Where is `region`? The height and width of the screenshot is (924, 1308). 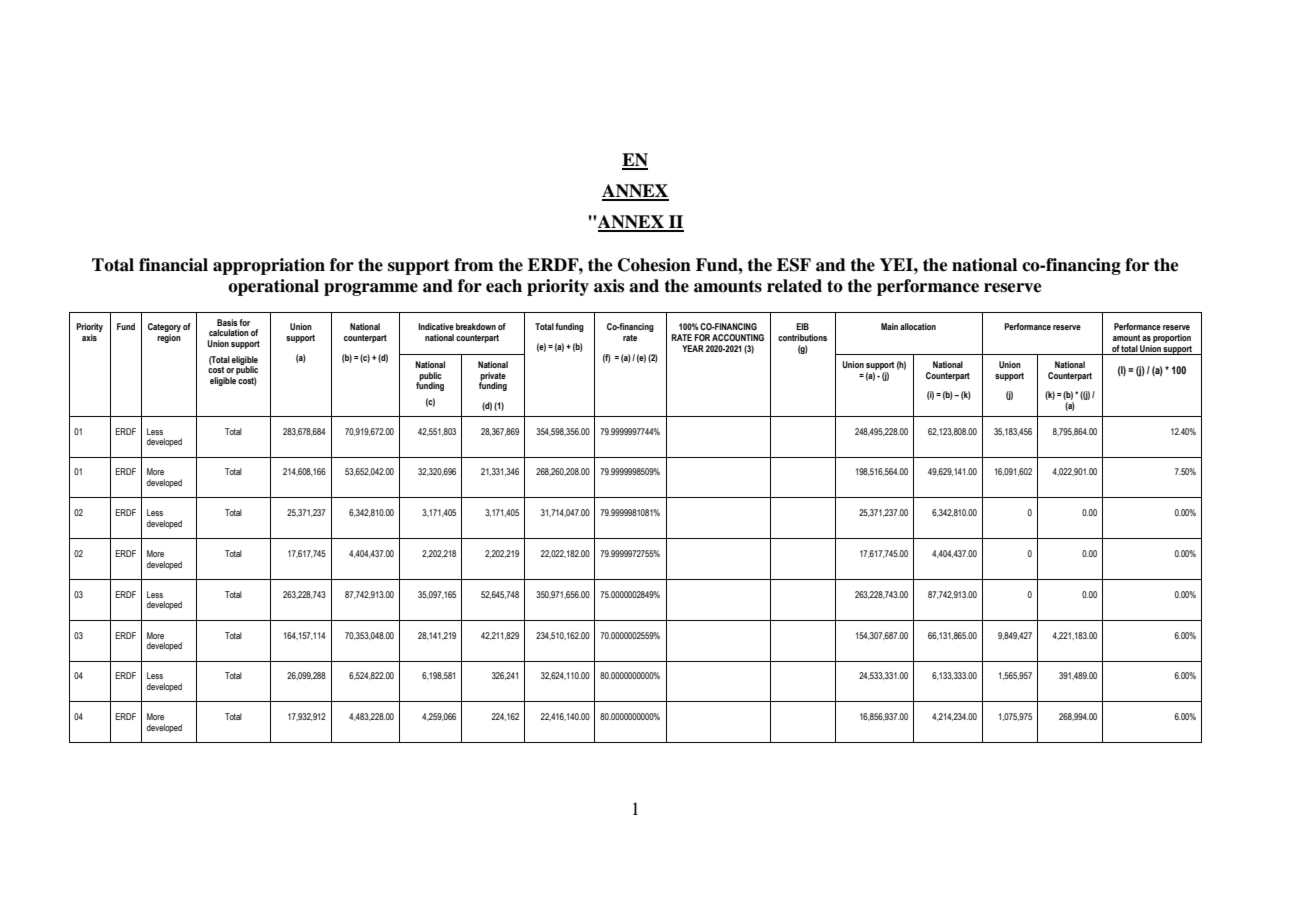 region is located at coordinates (169, 338).
